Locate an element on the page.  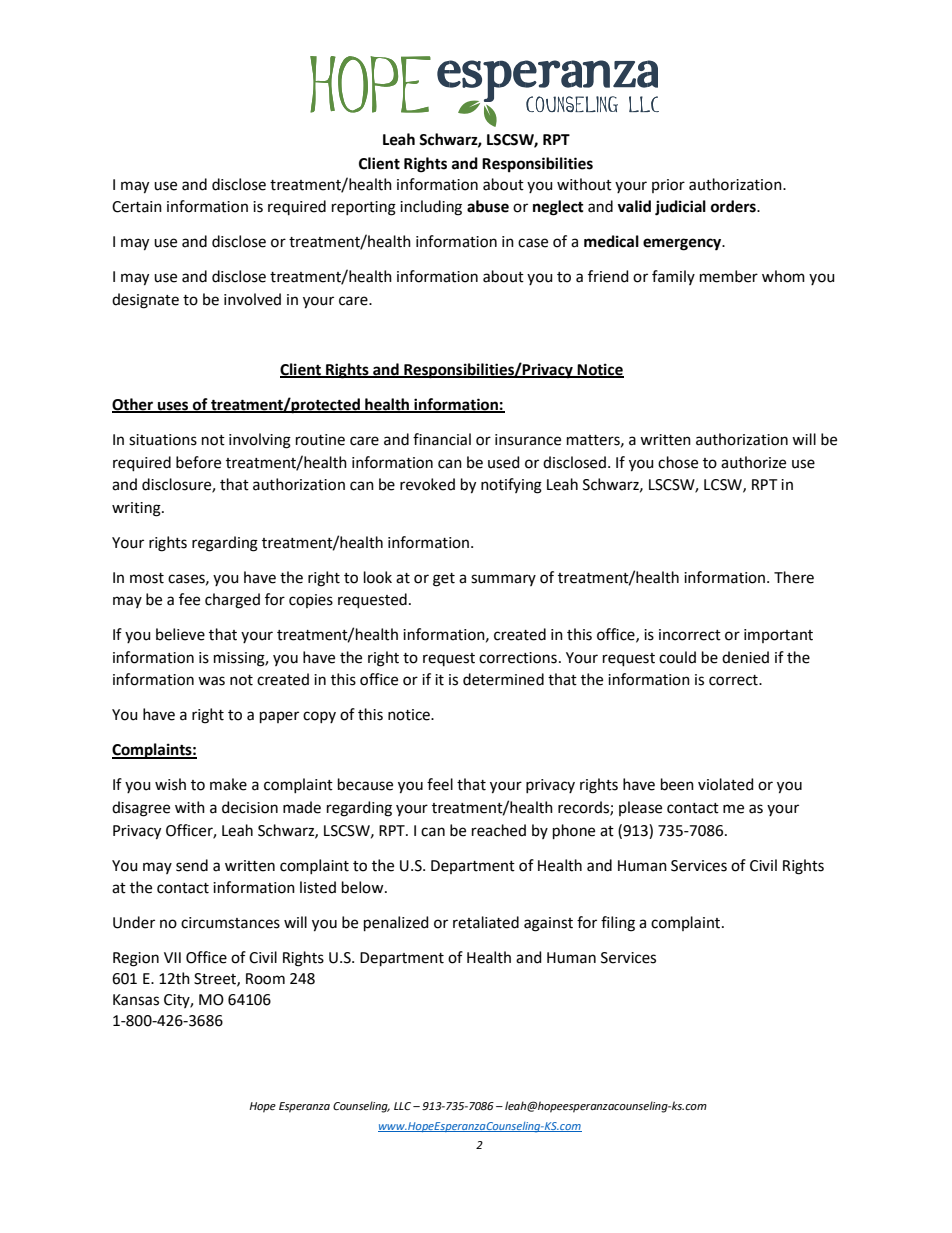
abuse is located at coordinates (488, 206).
